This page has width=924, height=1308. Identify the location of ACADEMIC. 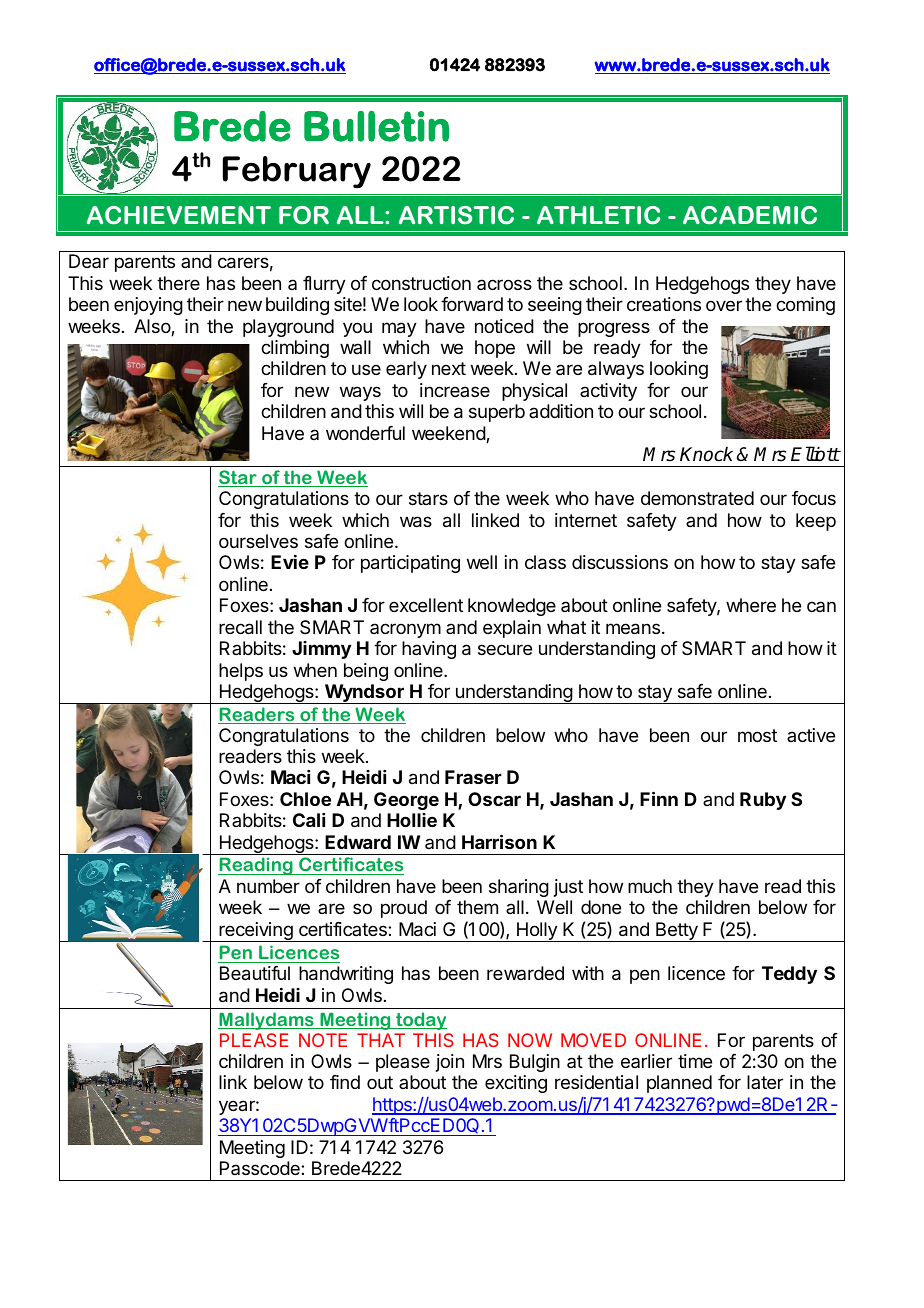
(750, 215).
